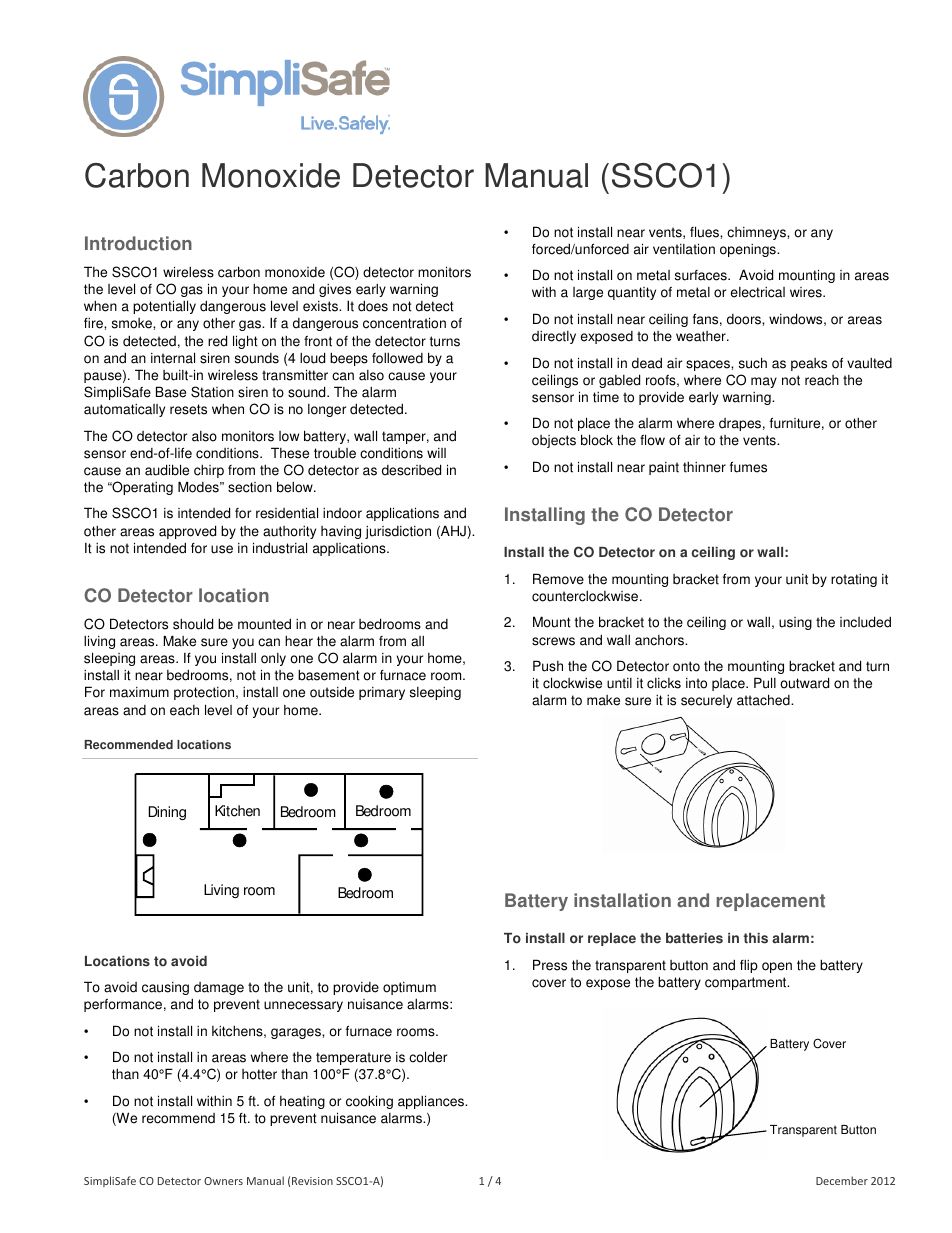  I want to click on attached, so click(764, 700).
